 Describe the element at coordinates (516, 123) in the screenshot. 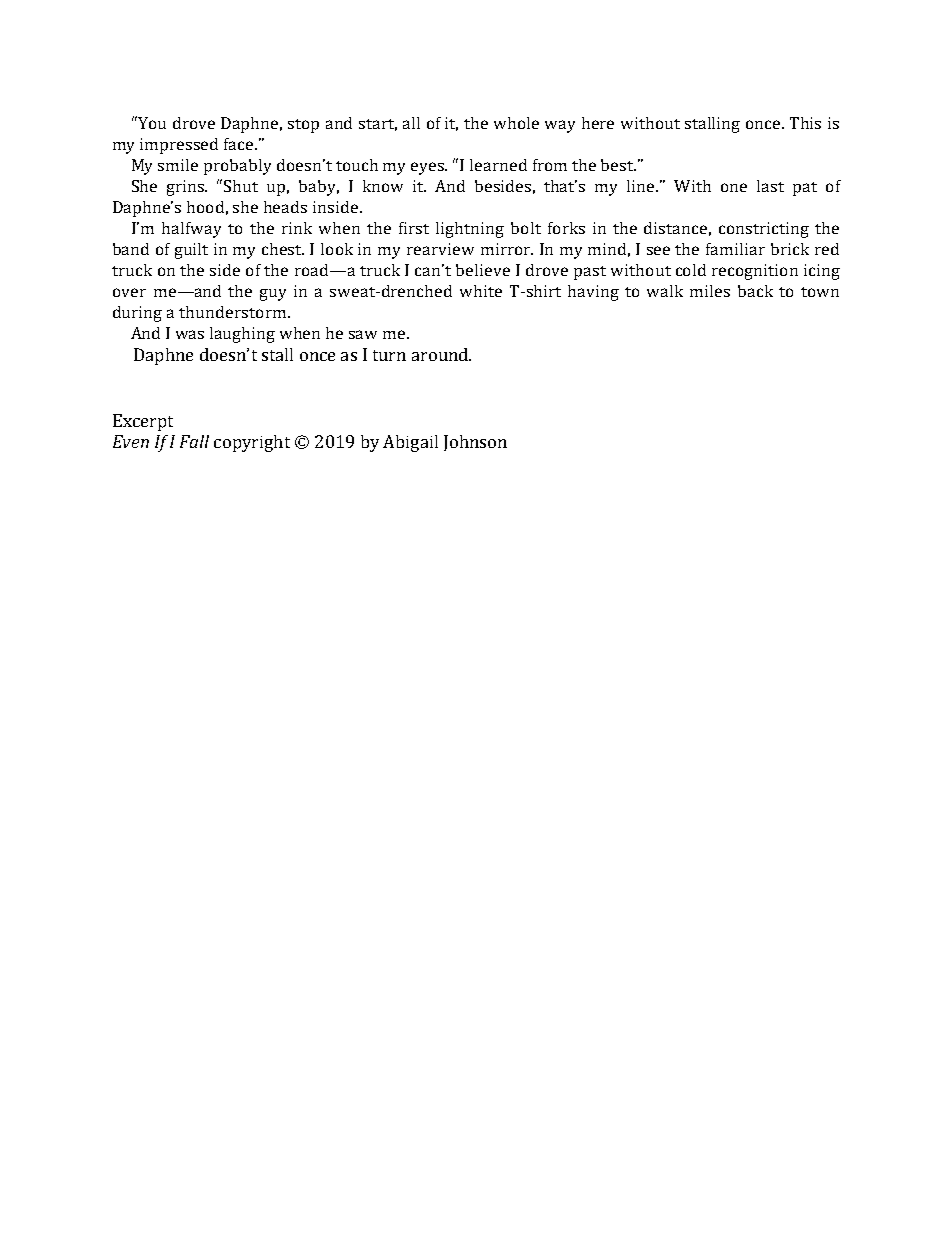

I see `whole` at that location.
